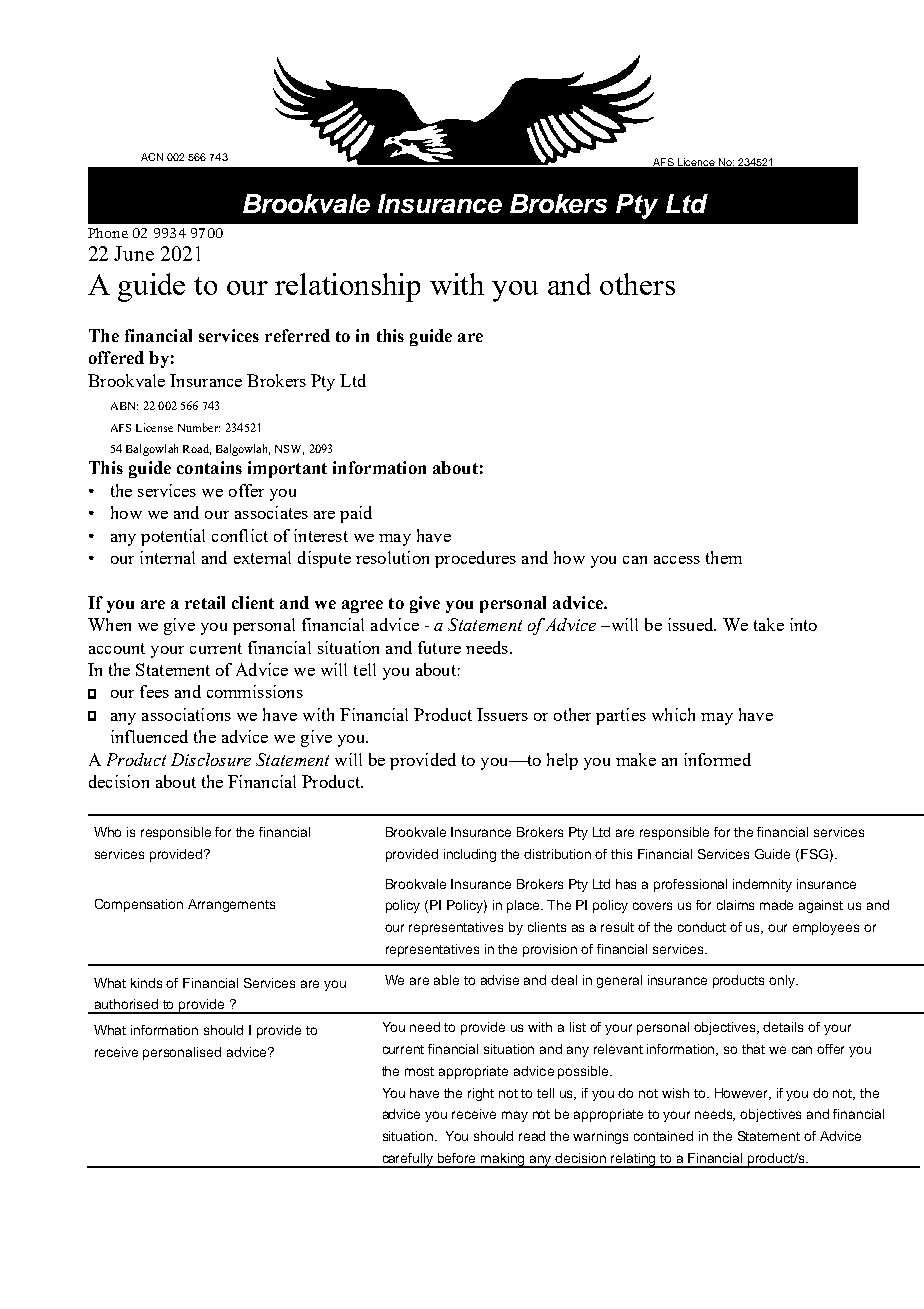 The width and height of the document is (924, 1309). What do you see at coordinates (152, 157) in the document?
I see `ACN` at bounding box center [152, 157].
